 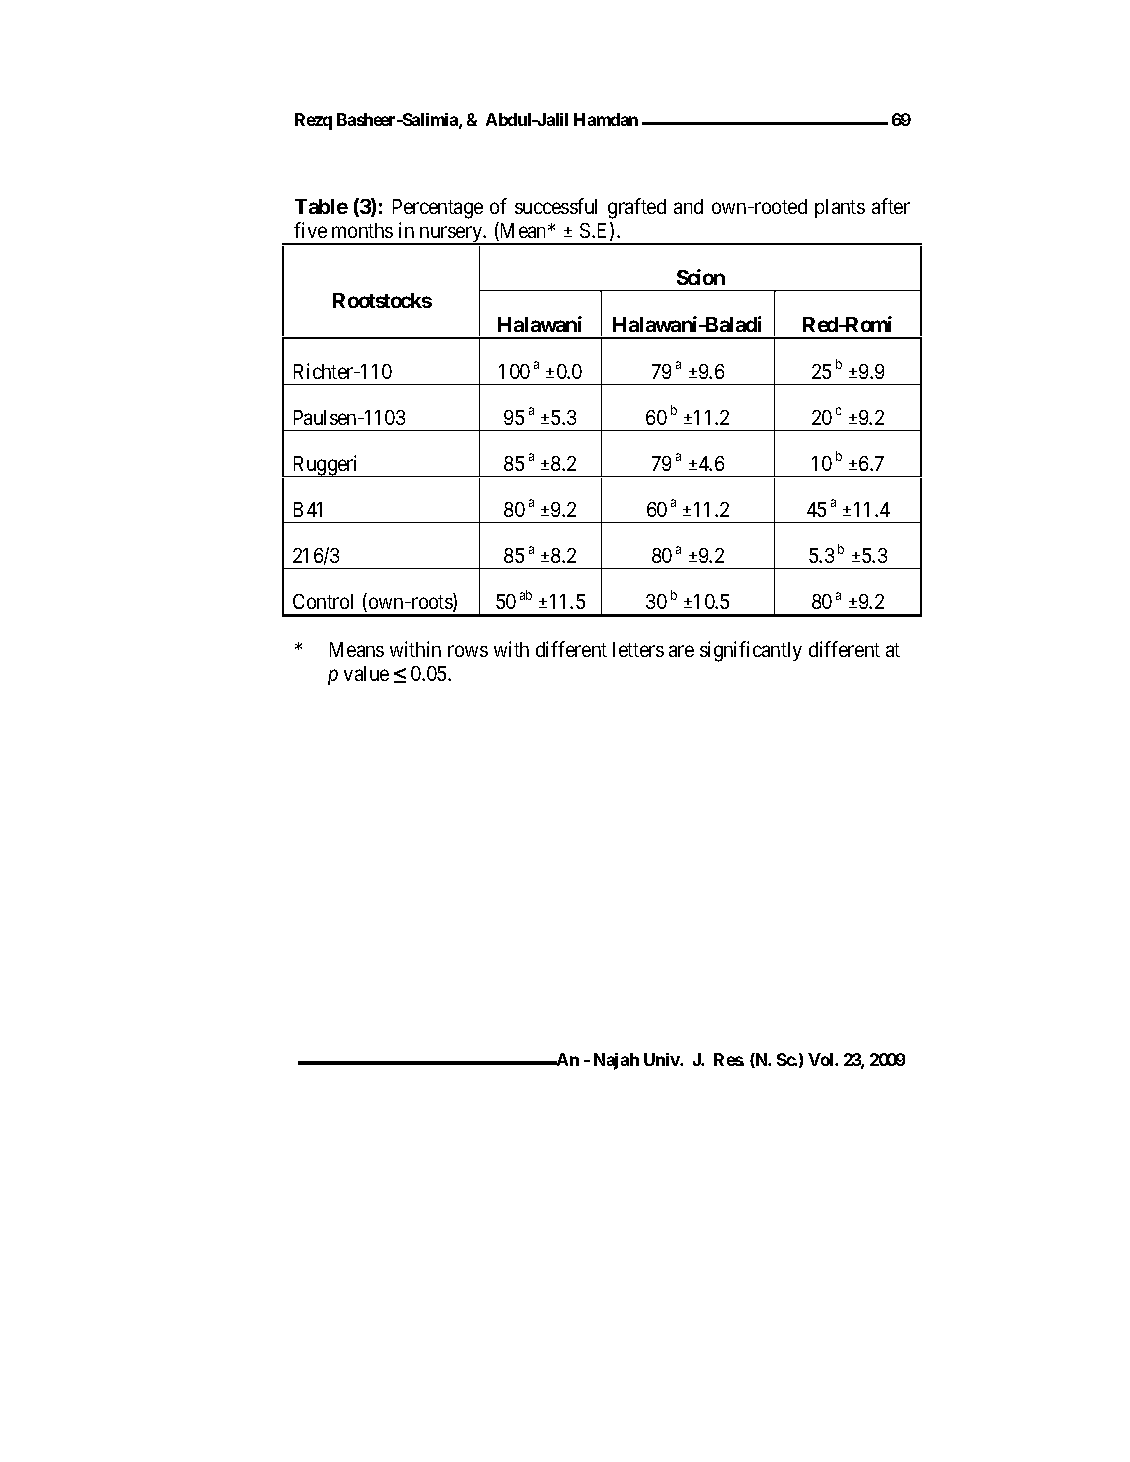 I want to click on Hamdan, so click(x=606, y=119).
